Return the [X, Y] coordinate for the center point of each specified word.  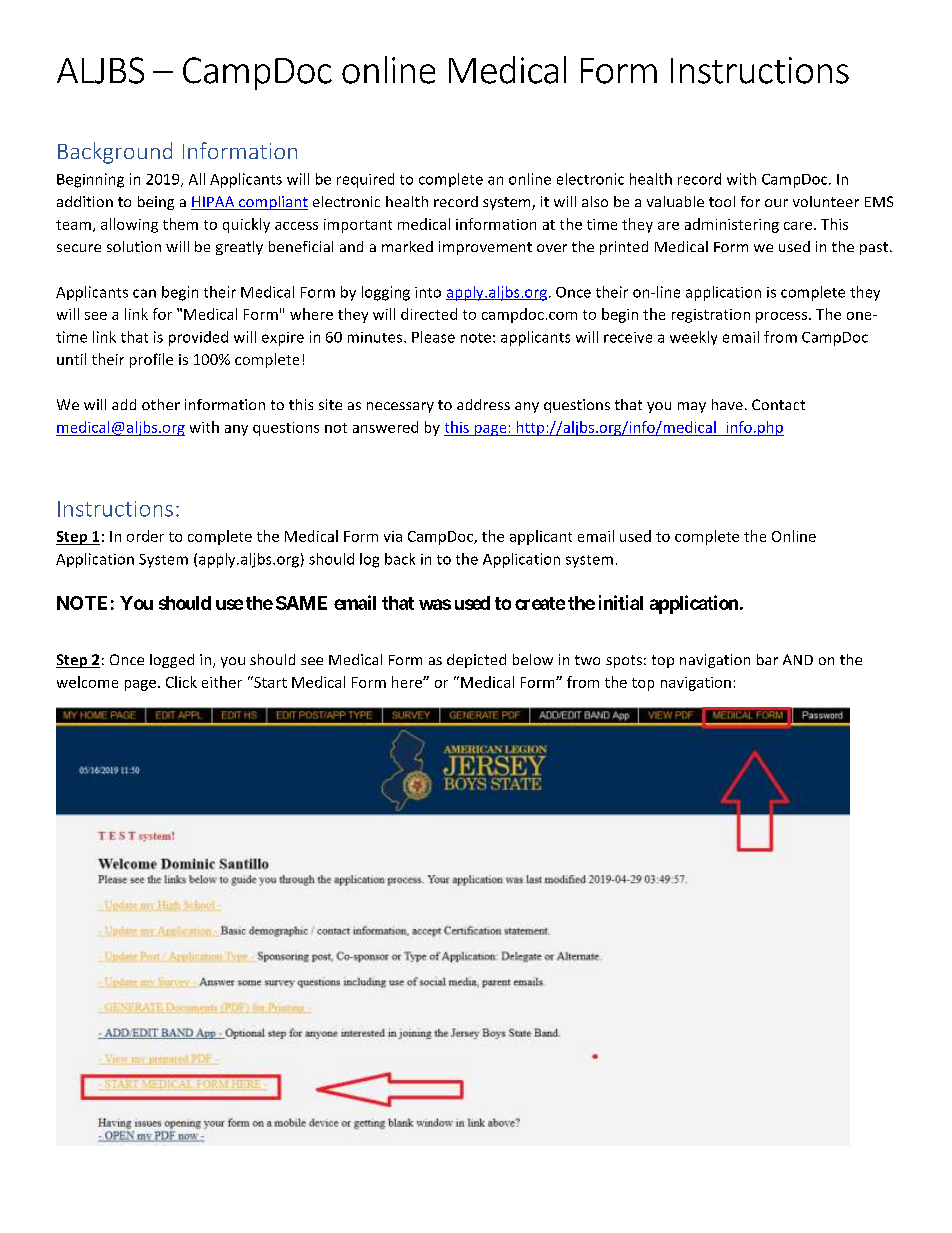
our [776, 203]
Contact [778, 404]
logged [172, 661]
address [483, 404]
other [161, 404]
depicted [476, 661]
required [365, 180]
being [156, 203]
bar [767, 659]
